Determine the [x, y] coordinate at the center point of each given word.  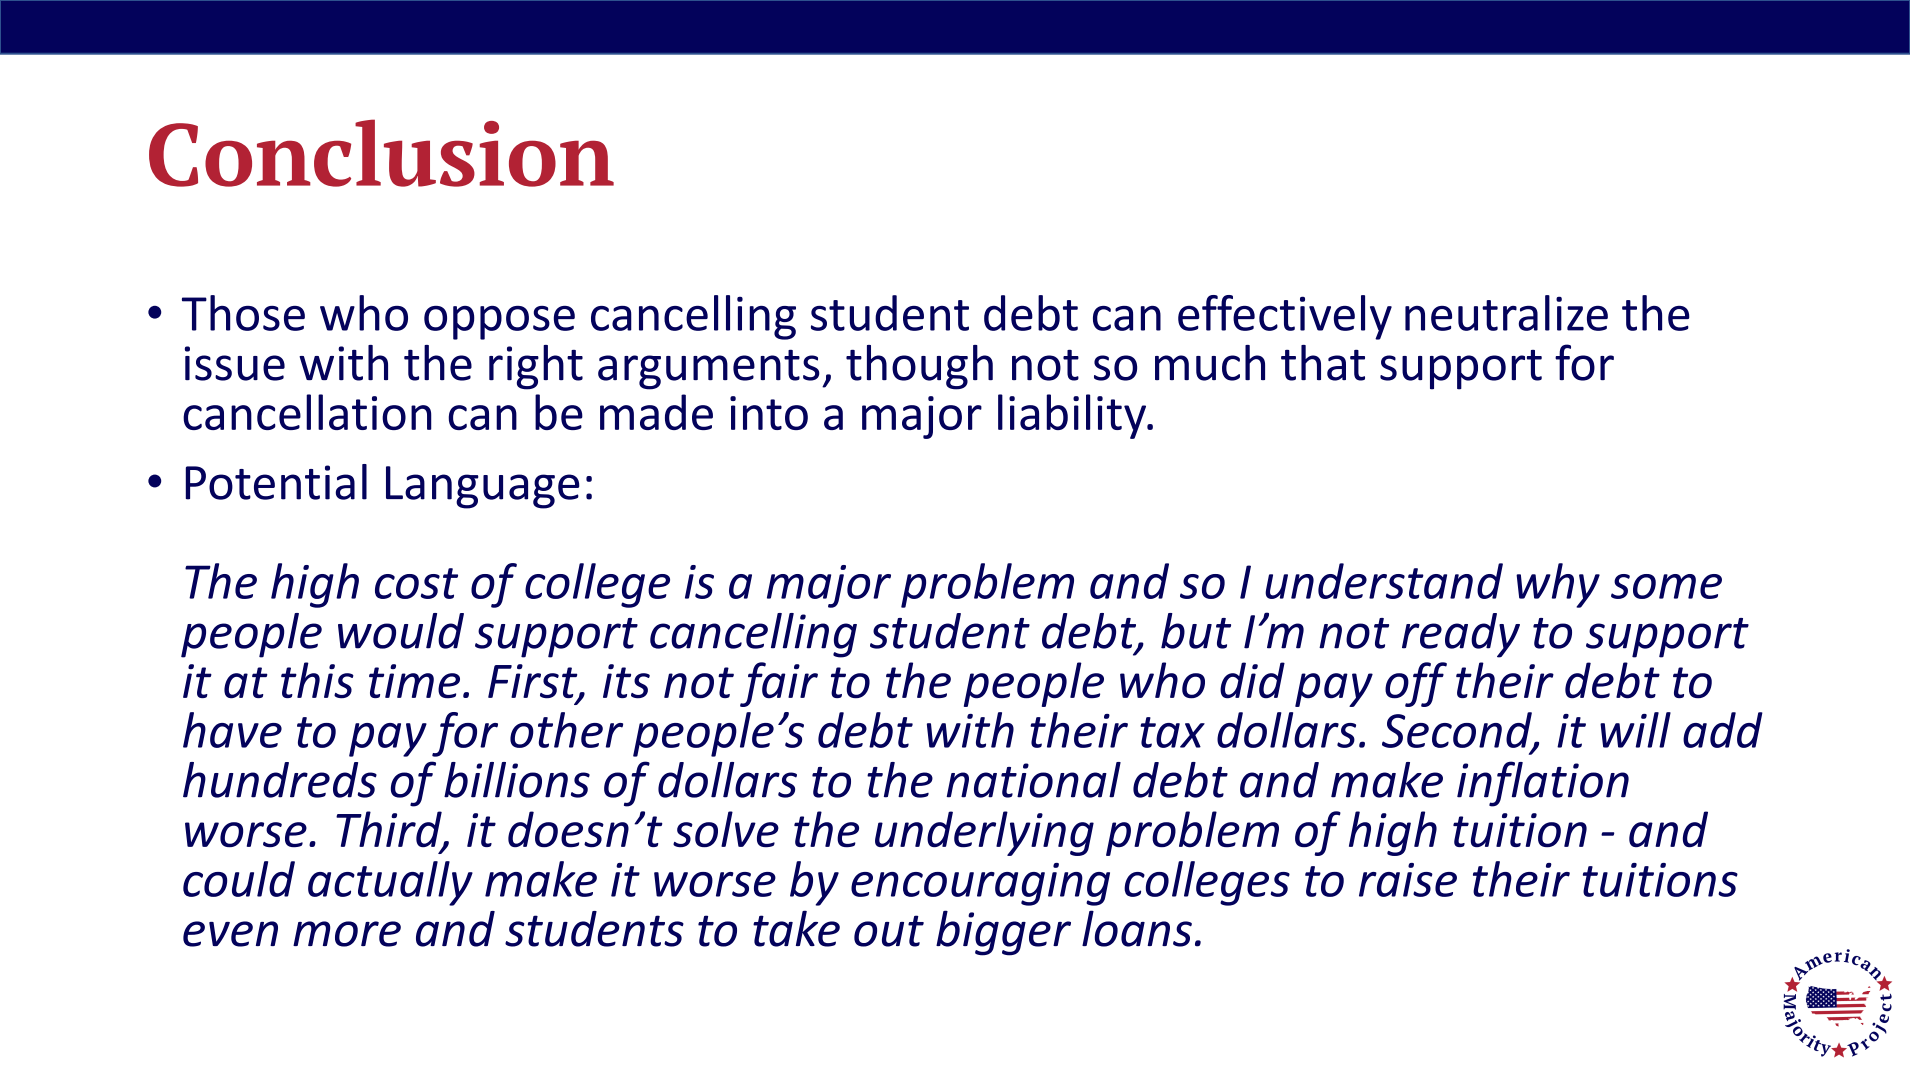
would [401, 631]
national [1033, 780]
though [919, 367]
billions [517, 780]
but [1196, 631]
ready [1461, 635]
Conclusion [381, 153]
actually [390, 883]
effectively [1285, 317]
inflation [1543, 784]
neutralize [1506, 313]
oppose [499, 323]
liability [1073, 416]
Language [483, 487]
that [1323, 363]
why [1558, 585]
